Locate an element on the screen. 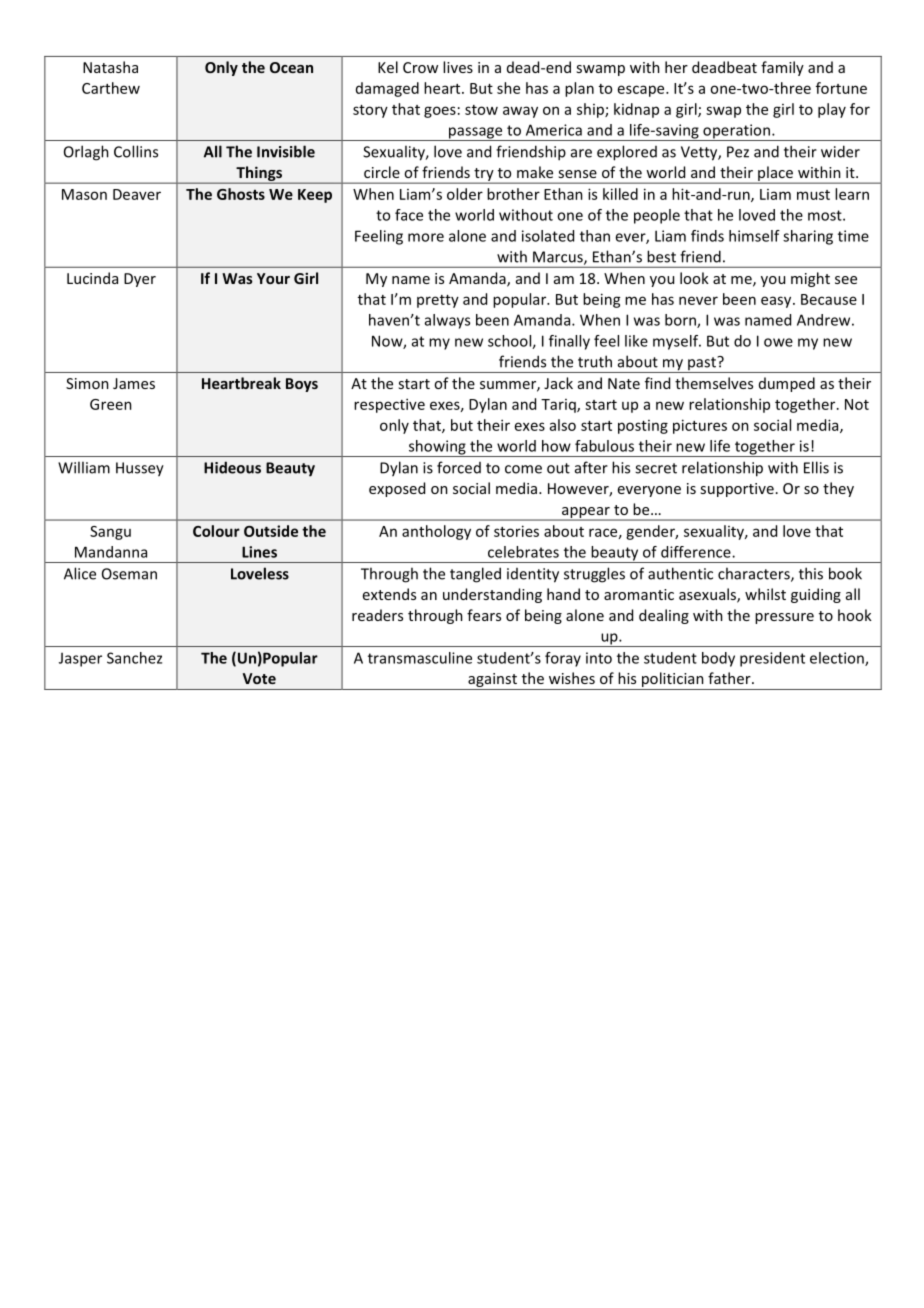 The image size is (924, 1308). family is located at coordinates (782, 68).
